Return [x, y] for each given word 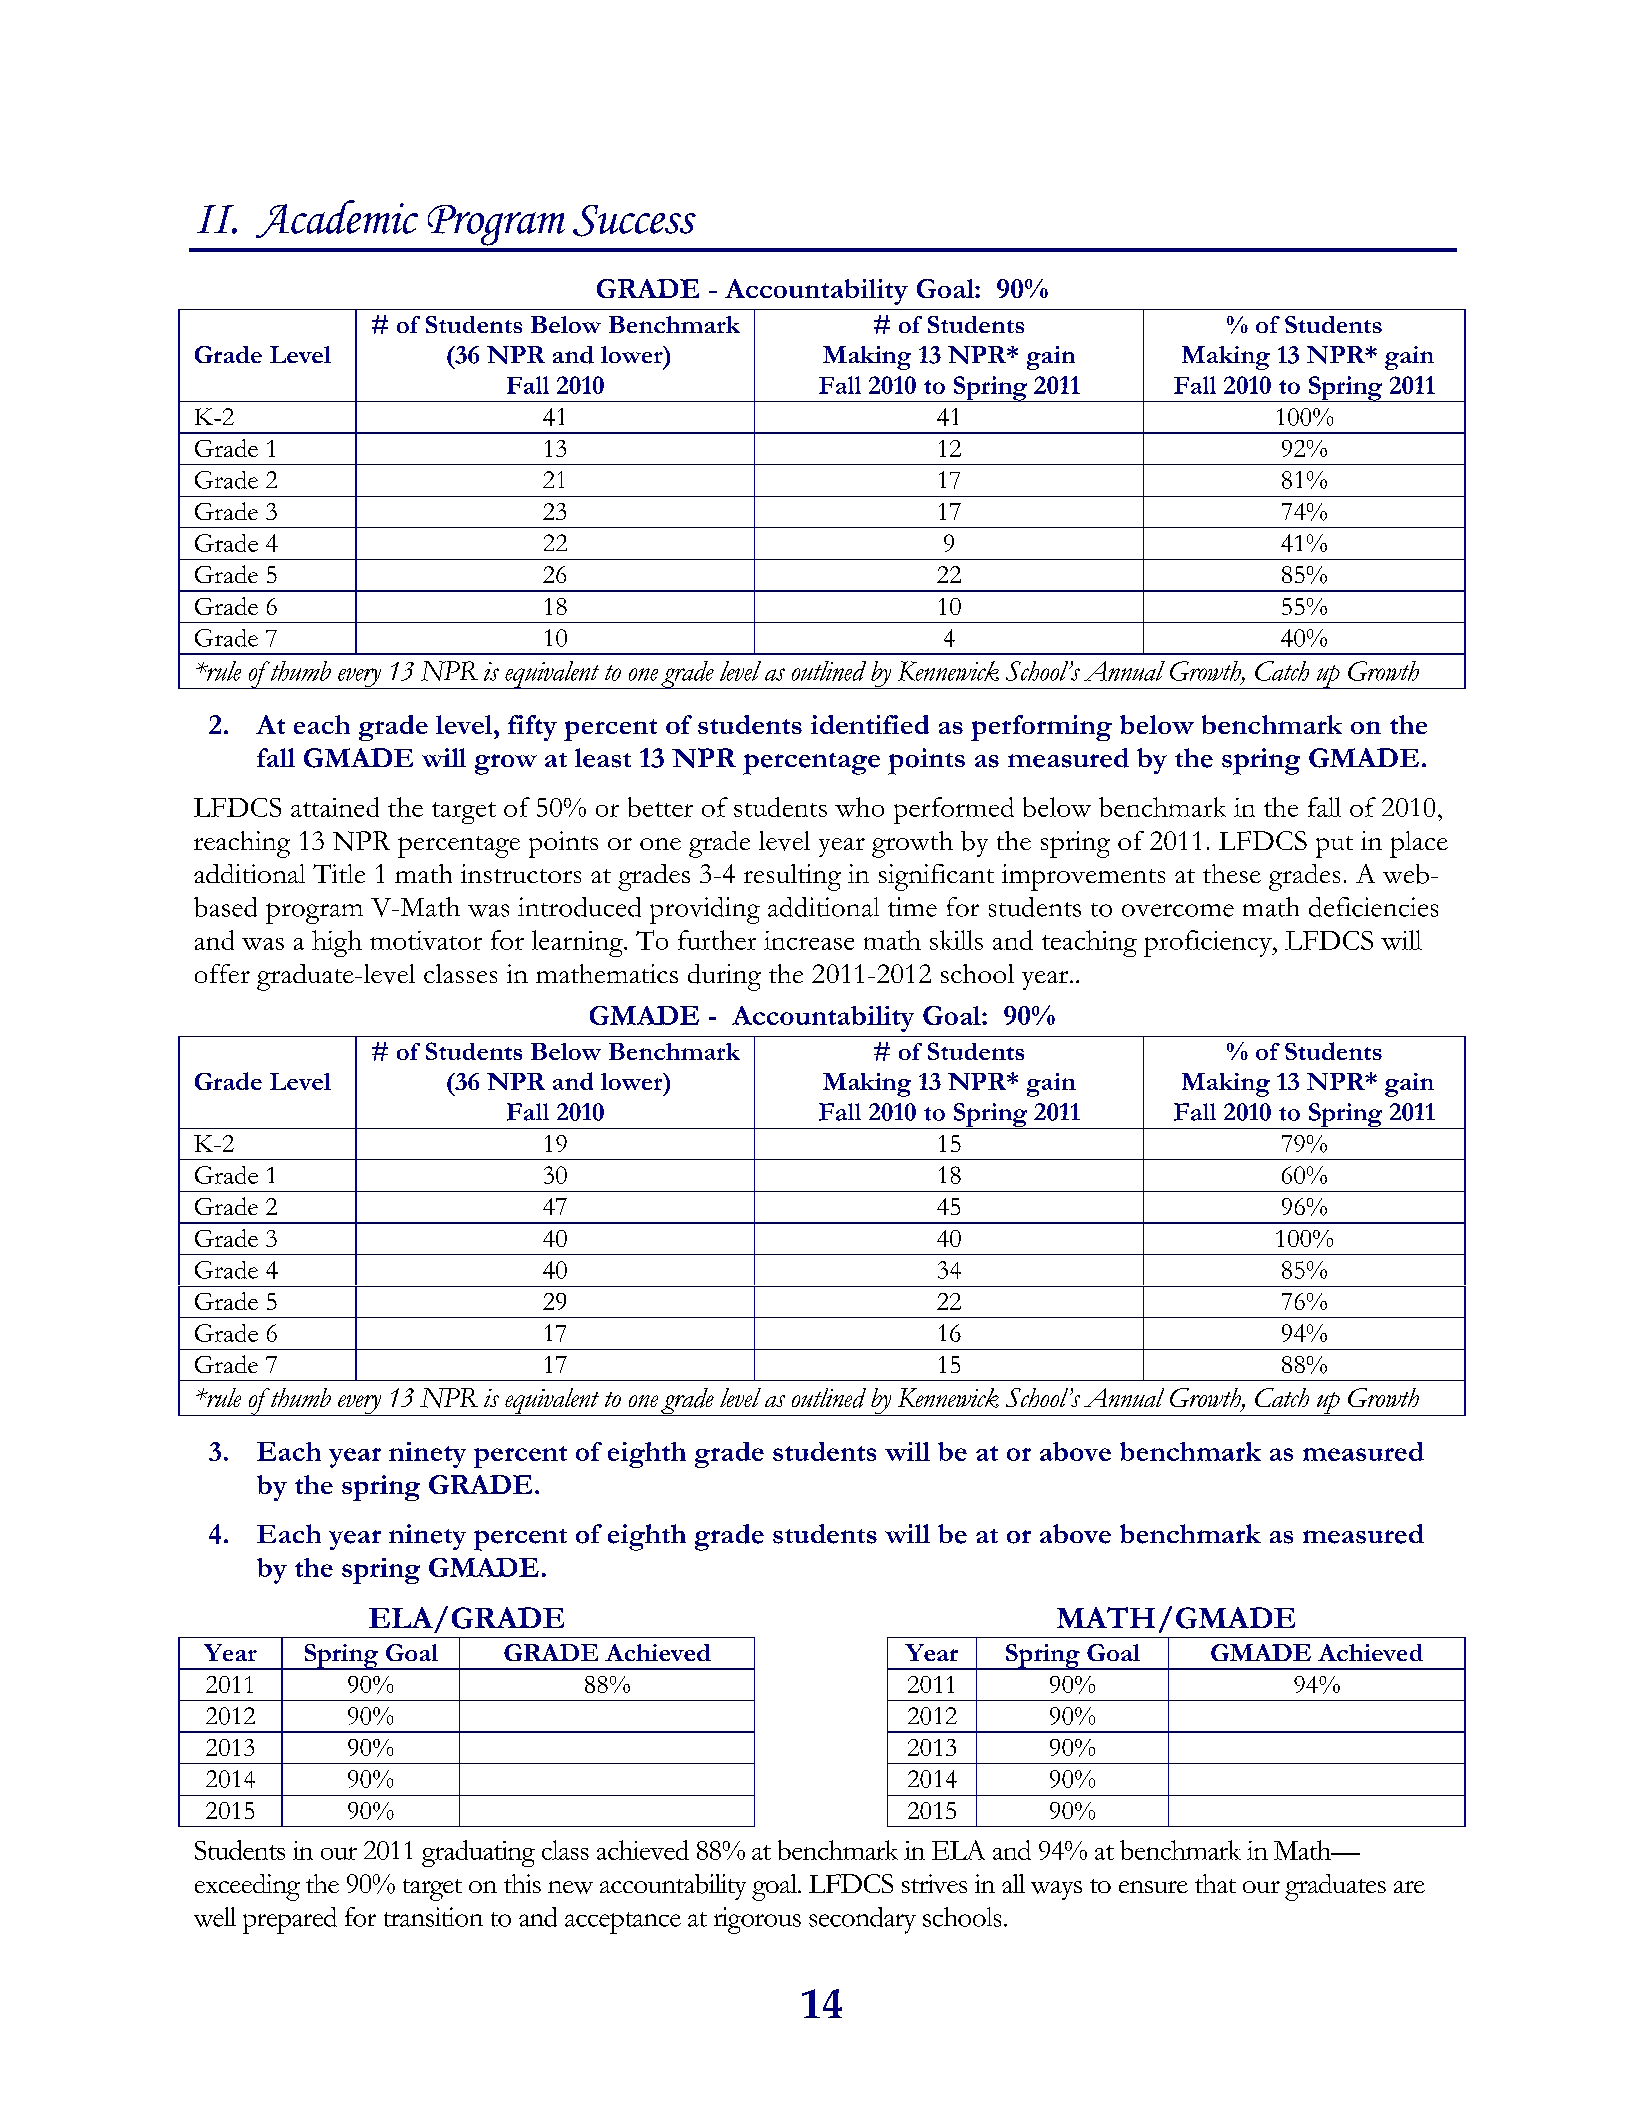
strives [934, 1883]
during [724, 977]
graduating [478, 1853]
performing [1041, 728]
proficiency [1209, 943]
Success [634, 221]
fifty [532, 728]
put [1334, 847]
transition [433, 1917]
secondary [862, 1920]
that [1215, 1883]
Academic [337, 219]
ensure [1153, 1887]
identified [870, 724]
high [337, 943]
